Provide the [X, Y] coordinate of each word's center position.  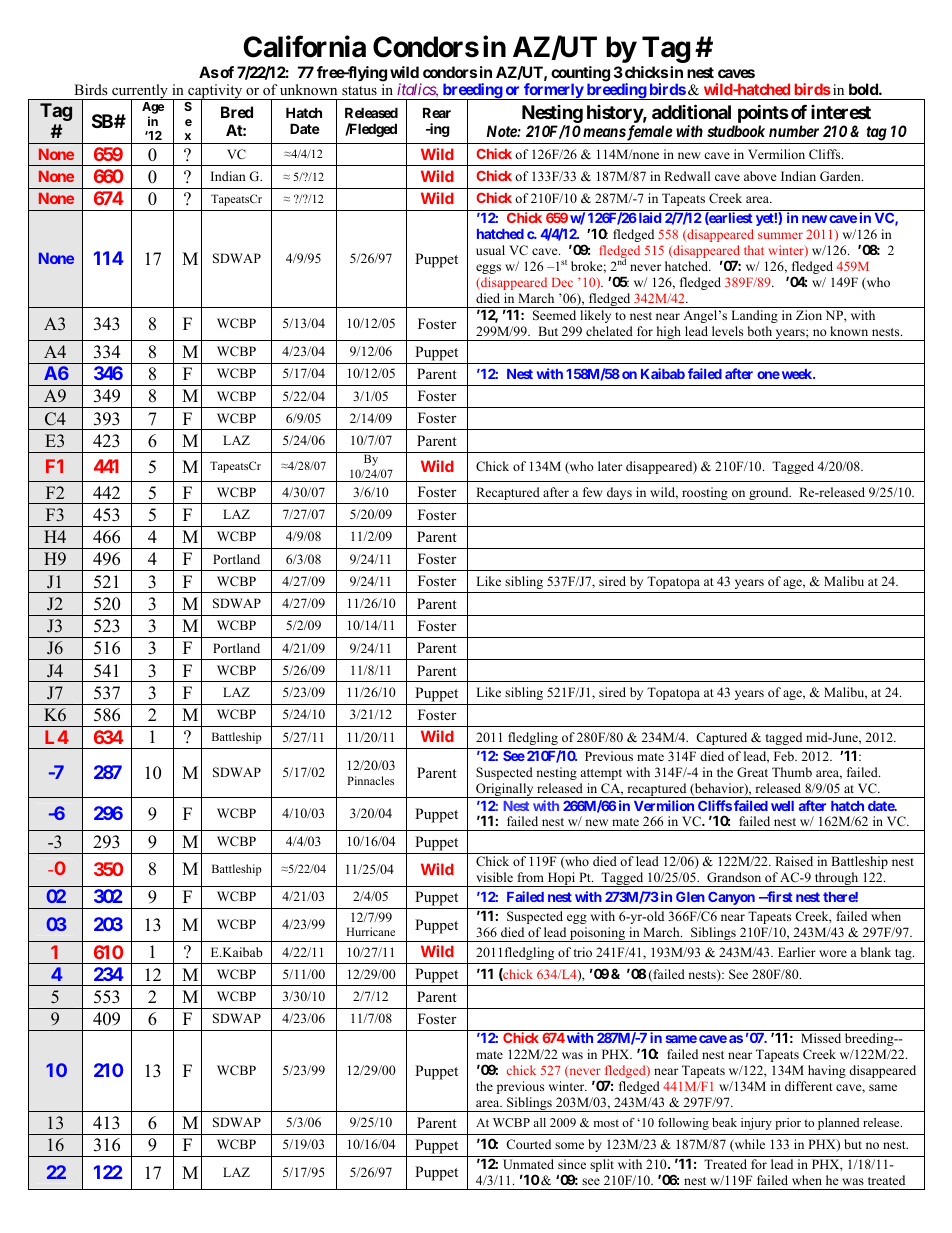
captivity [215, 93]
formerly [553, 91]
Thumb [792, 772]
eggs [488, 269]
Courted [528, 1144]
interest [841, 112]
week [796, 374]
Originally [505, 790]
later [610, 466]
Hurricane [370, 931]
